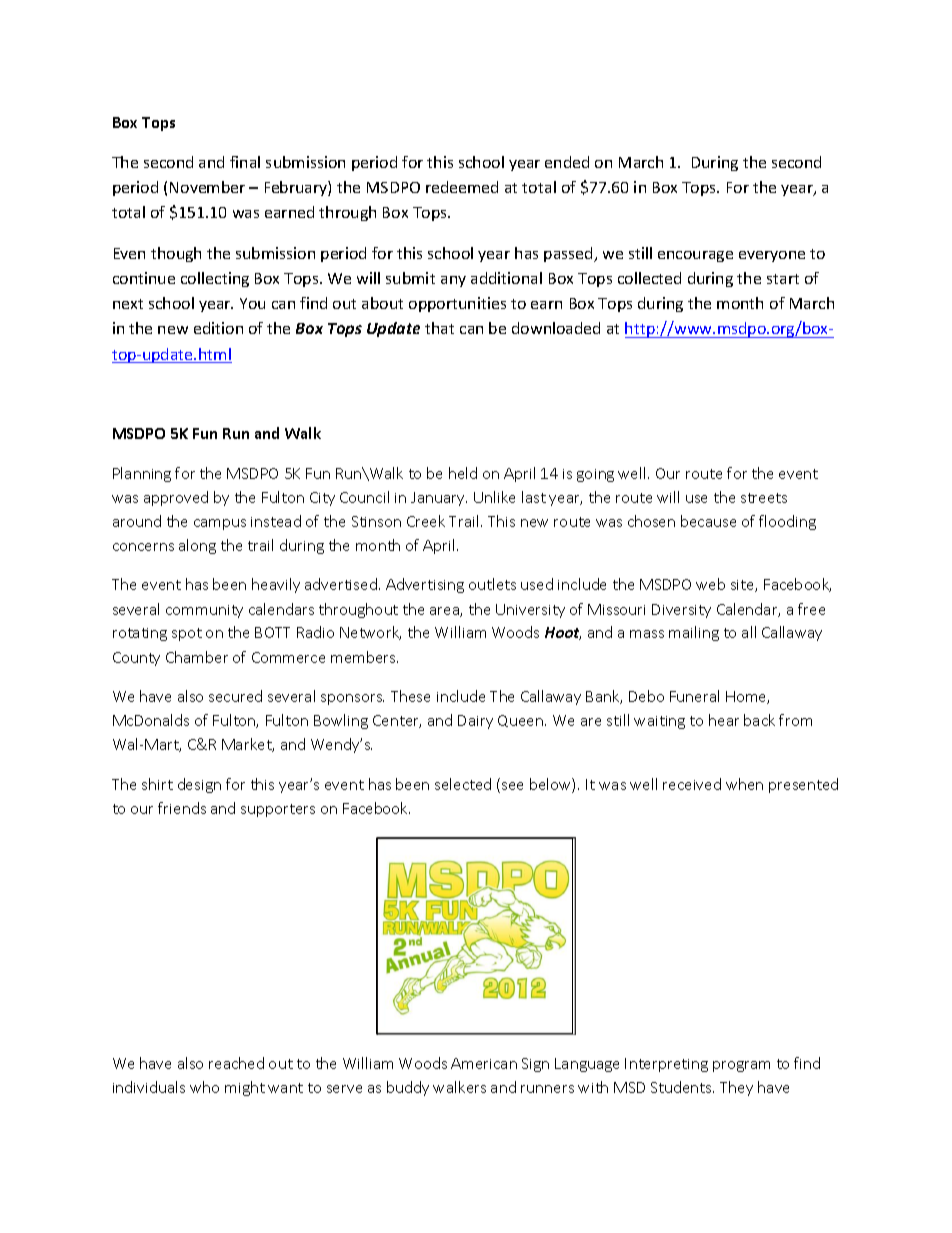 The image size is (952, 1233). I want to click on selected, so click(463, 784).
